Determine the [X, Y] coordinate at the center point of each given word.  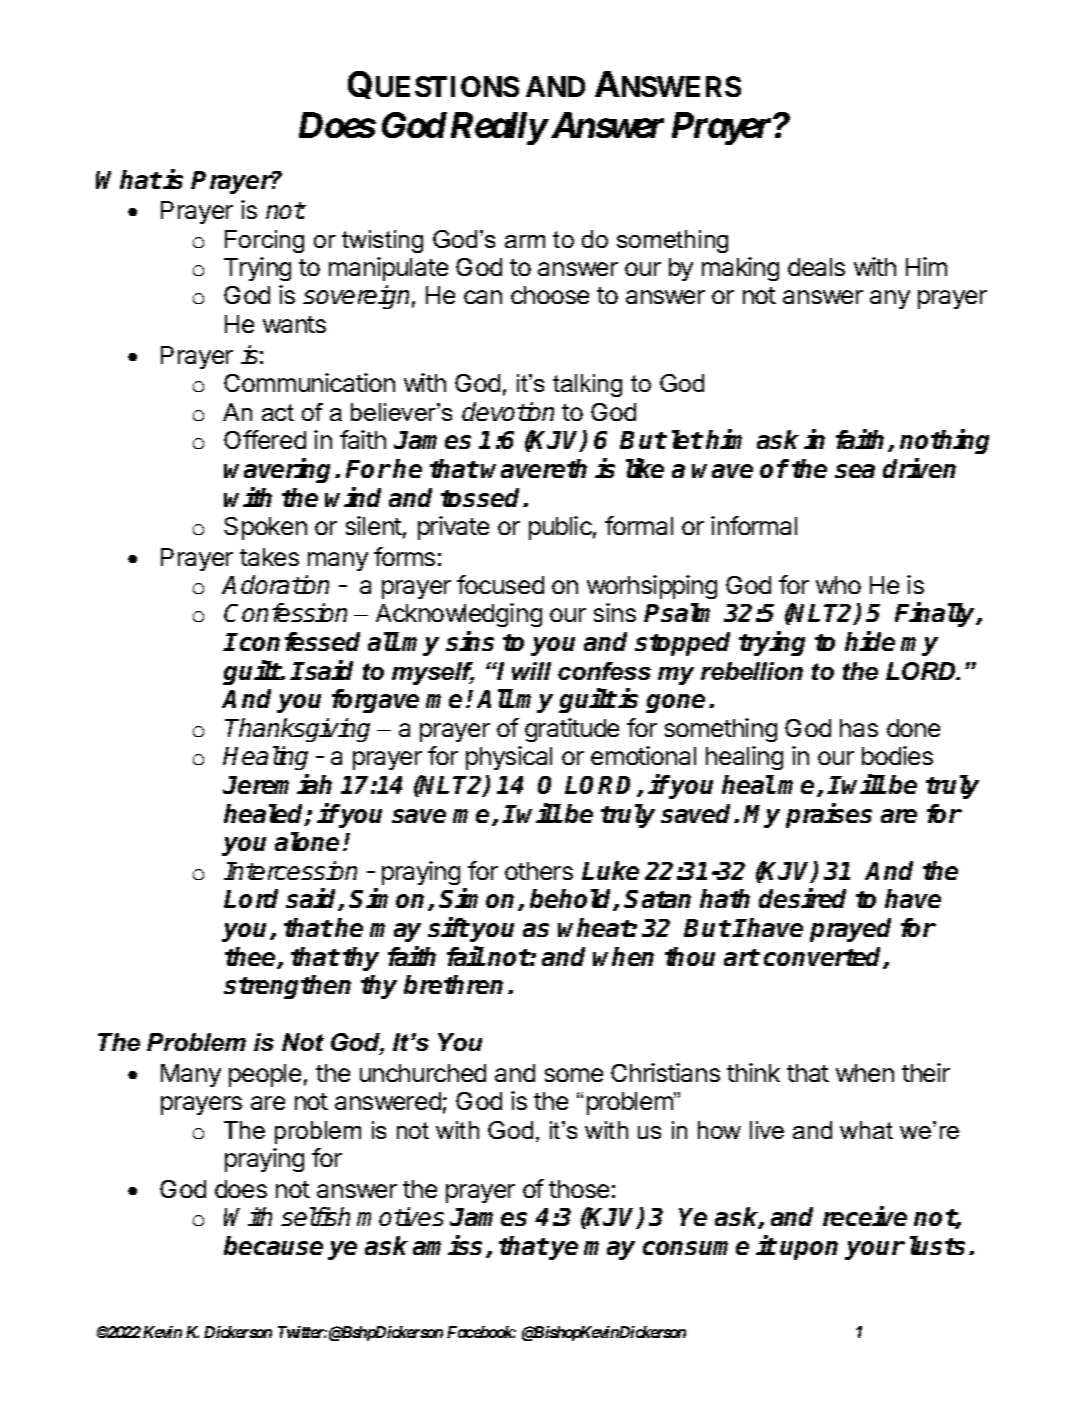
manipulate [388, 269]
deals [816, 267]
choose [550, 295]
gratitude [572, 730]
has [859, 728]
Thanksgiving [297, 730]
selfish [315, 1216]
